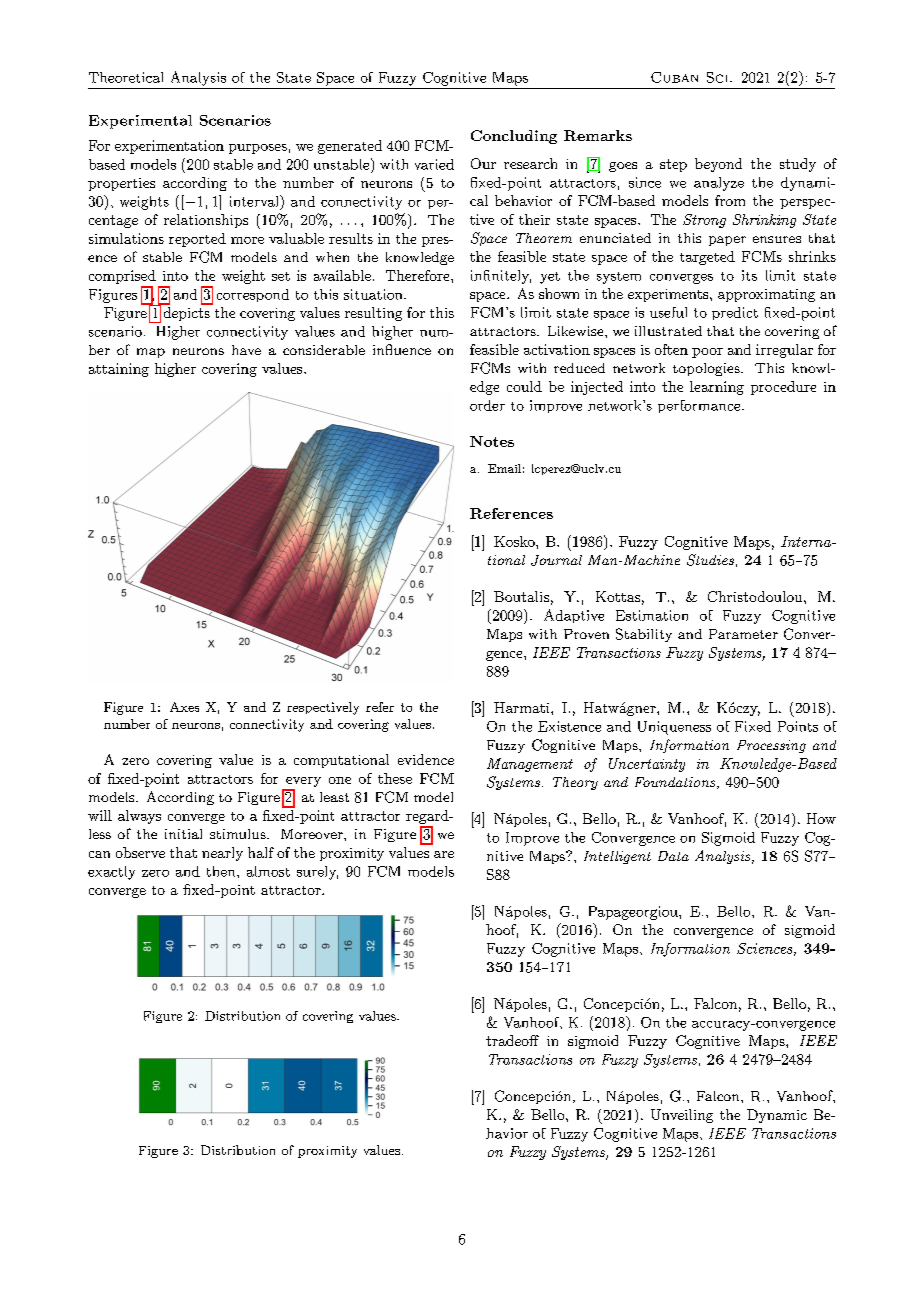 The image size is (924, 1308). Describe the element at coordinates (419, 275) in the screenshot. I see `Therefore` at that location.
